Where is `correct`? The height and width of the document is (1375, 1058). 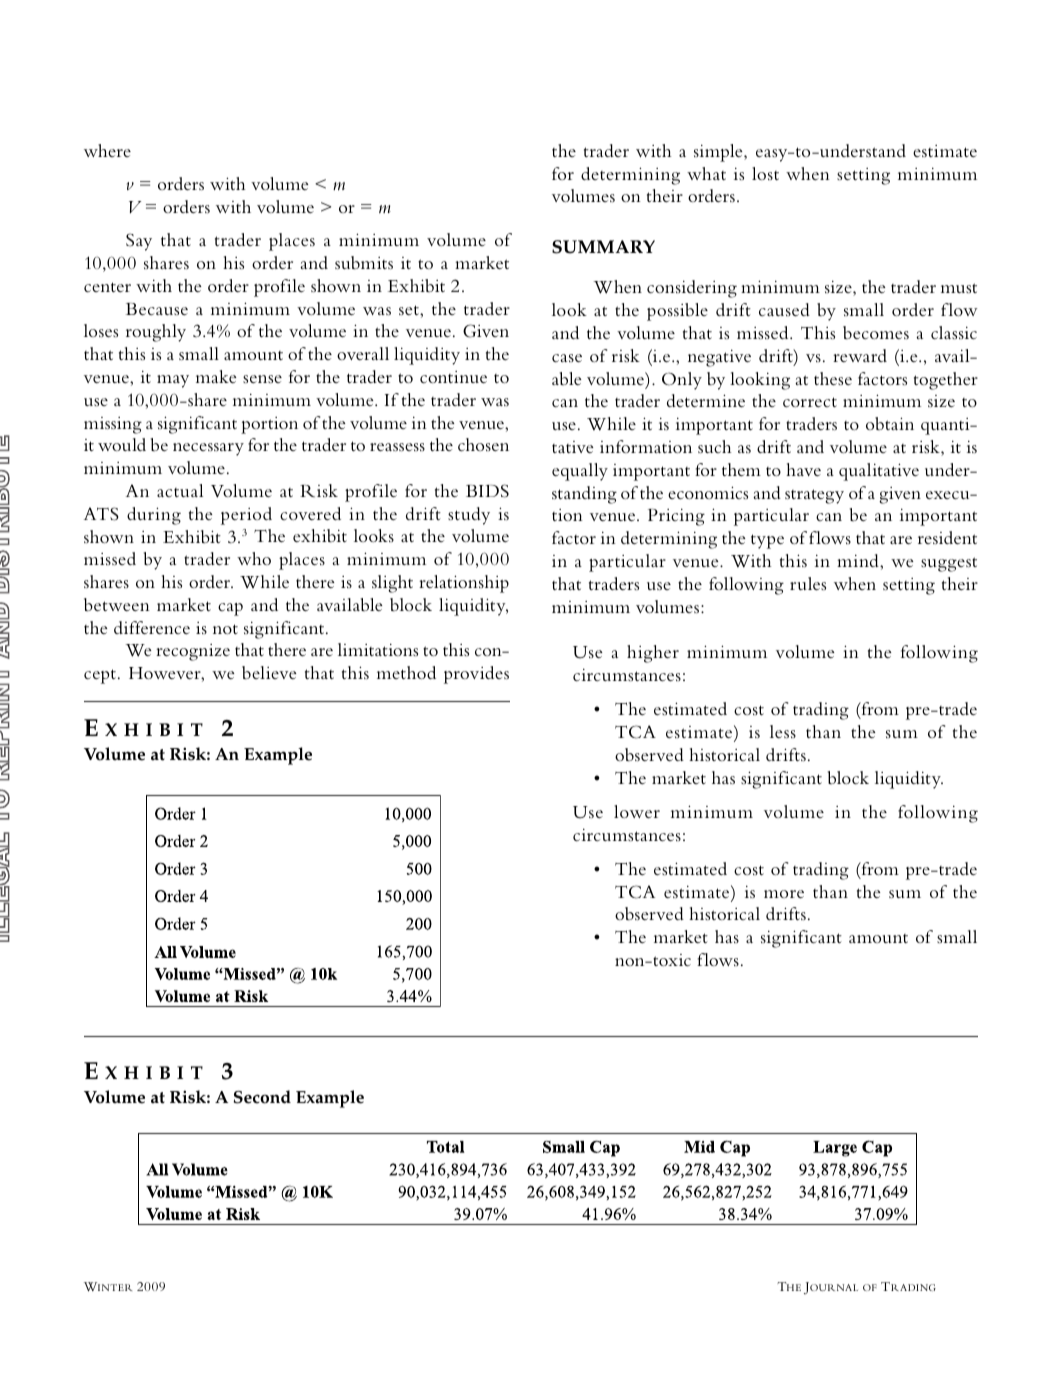 correct is located at coordinates (810, 402).
